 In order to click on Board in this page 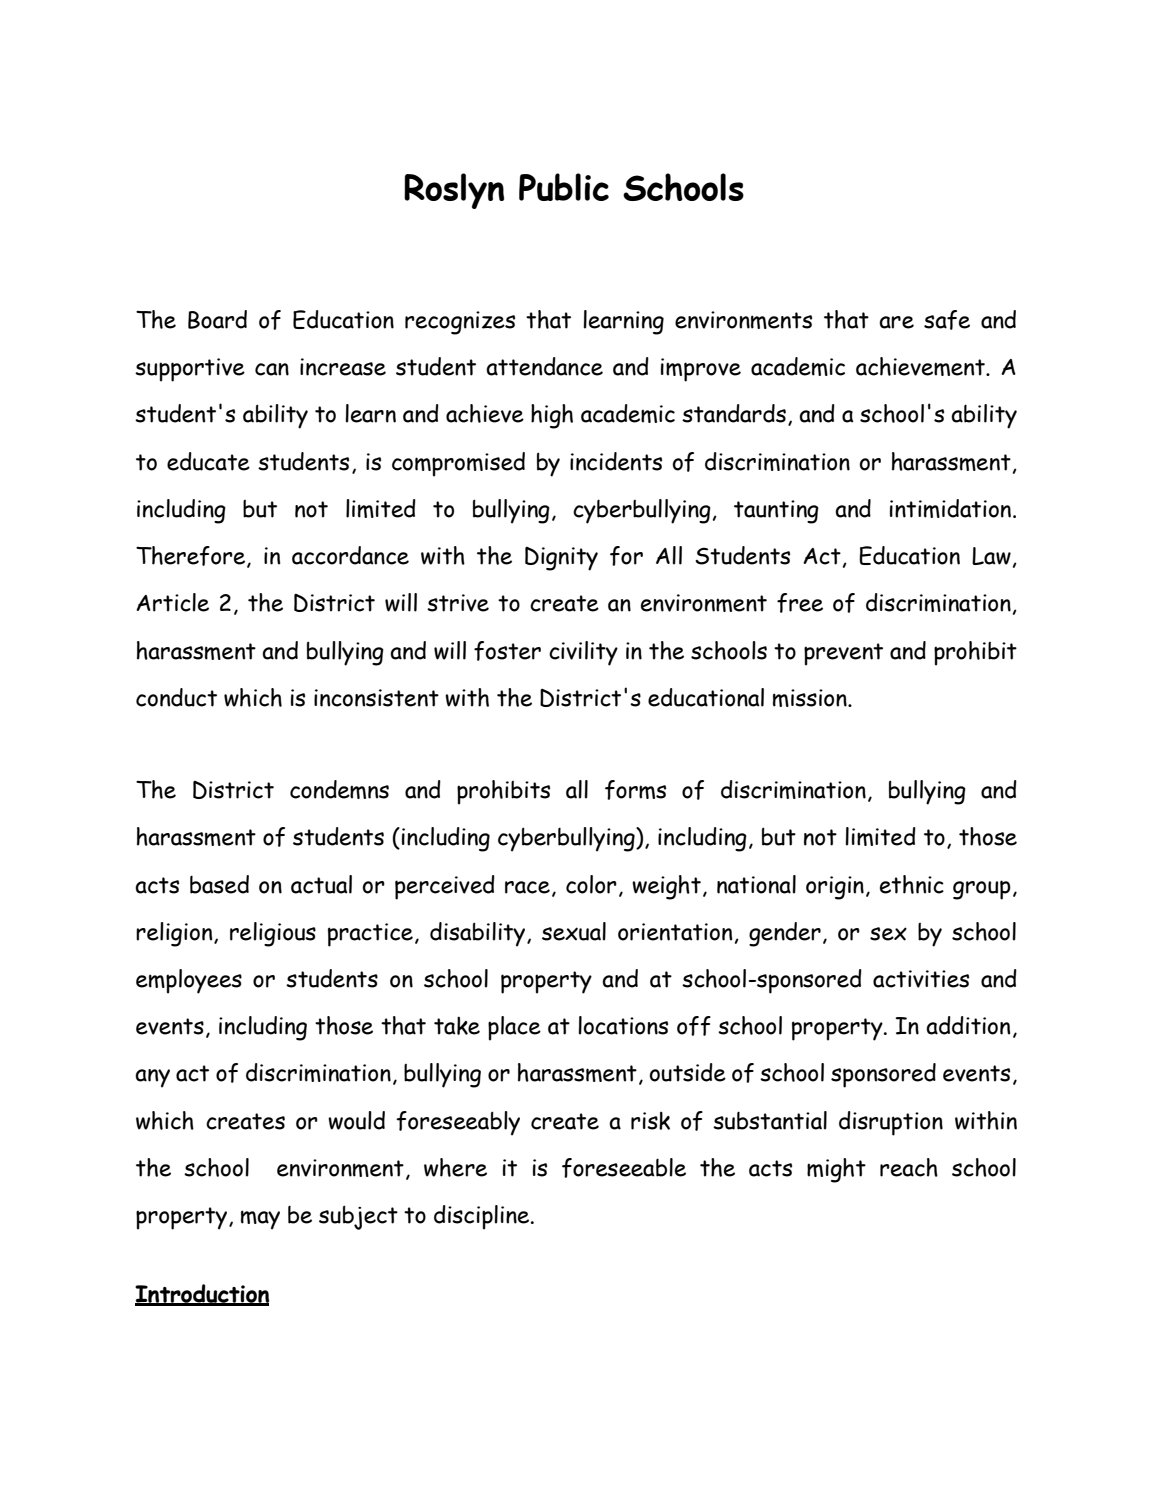, I will do `click(217, 319)`.
